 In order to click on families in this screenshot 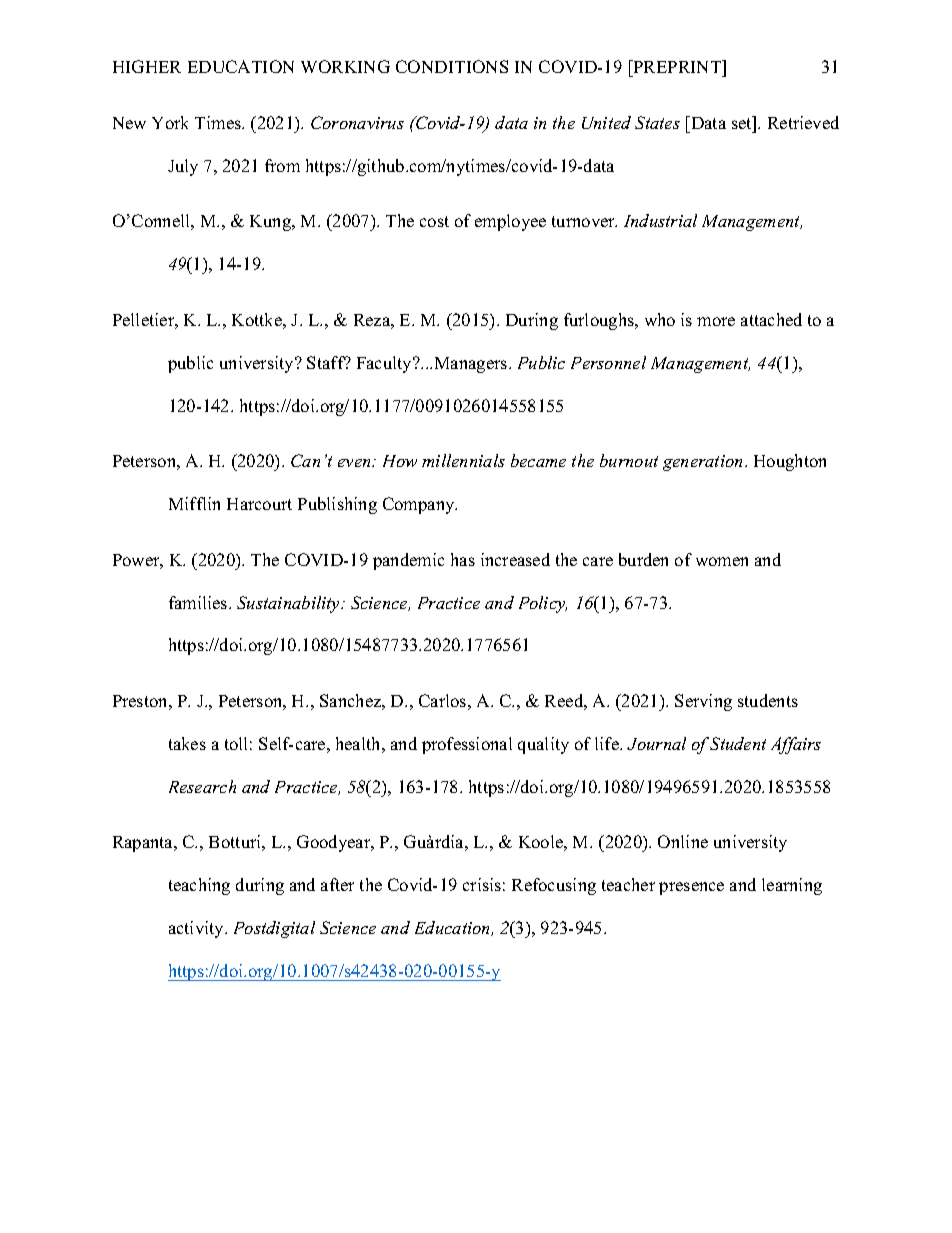, I will do `click(199, 602)`.
